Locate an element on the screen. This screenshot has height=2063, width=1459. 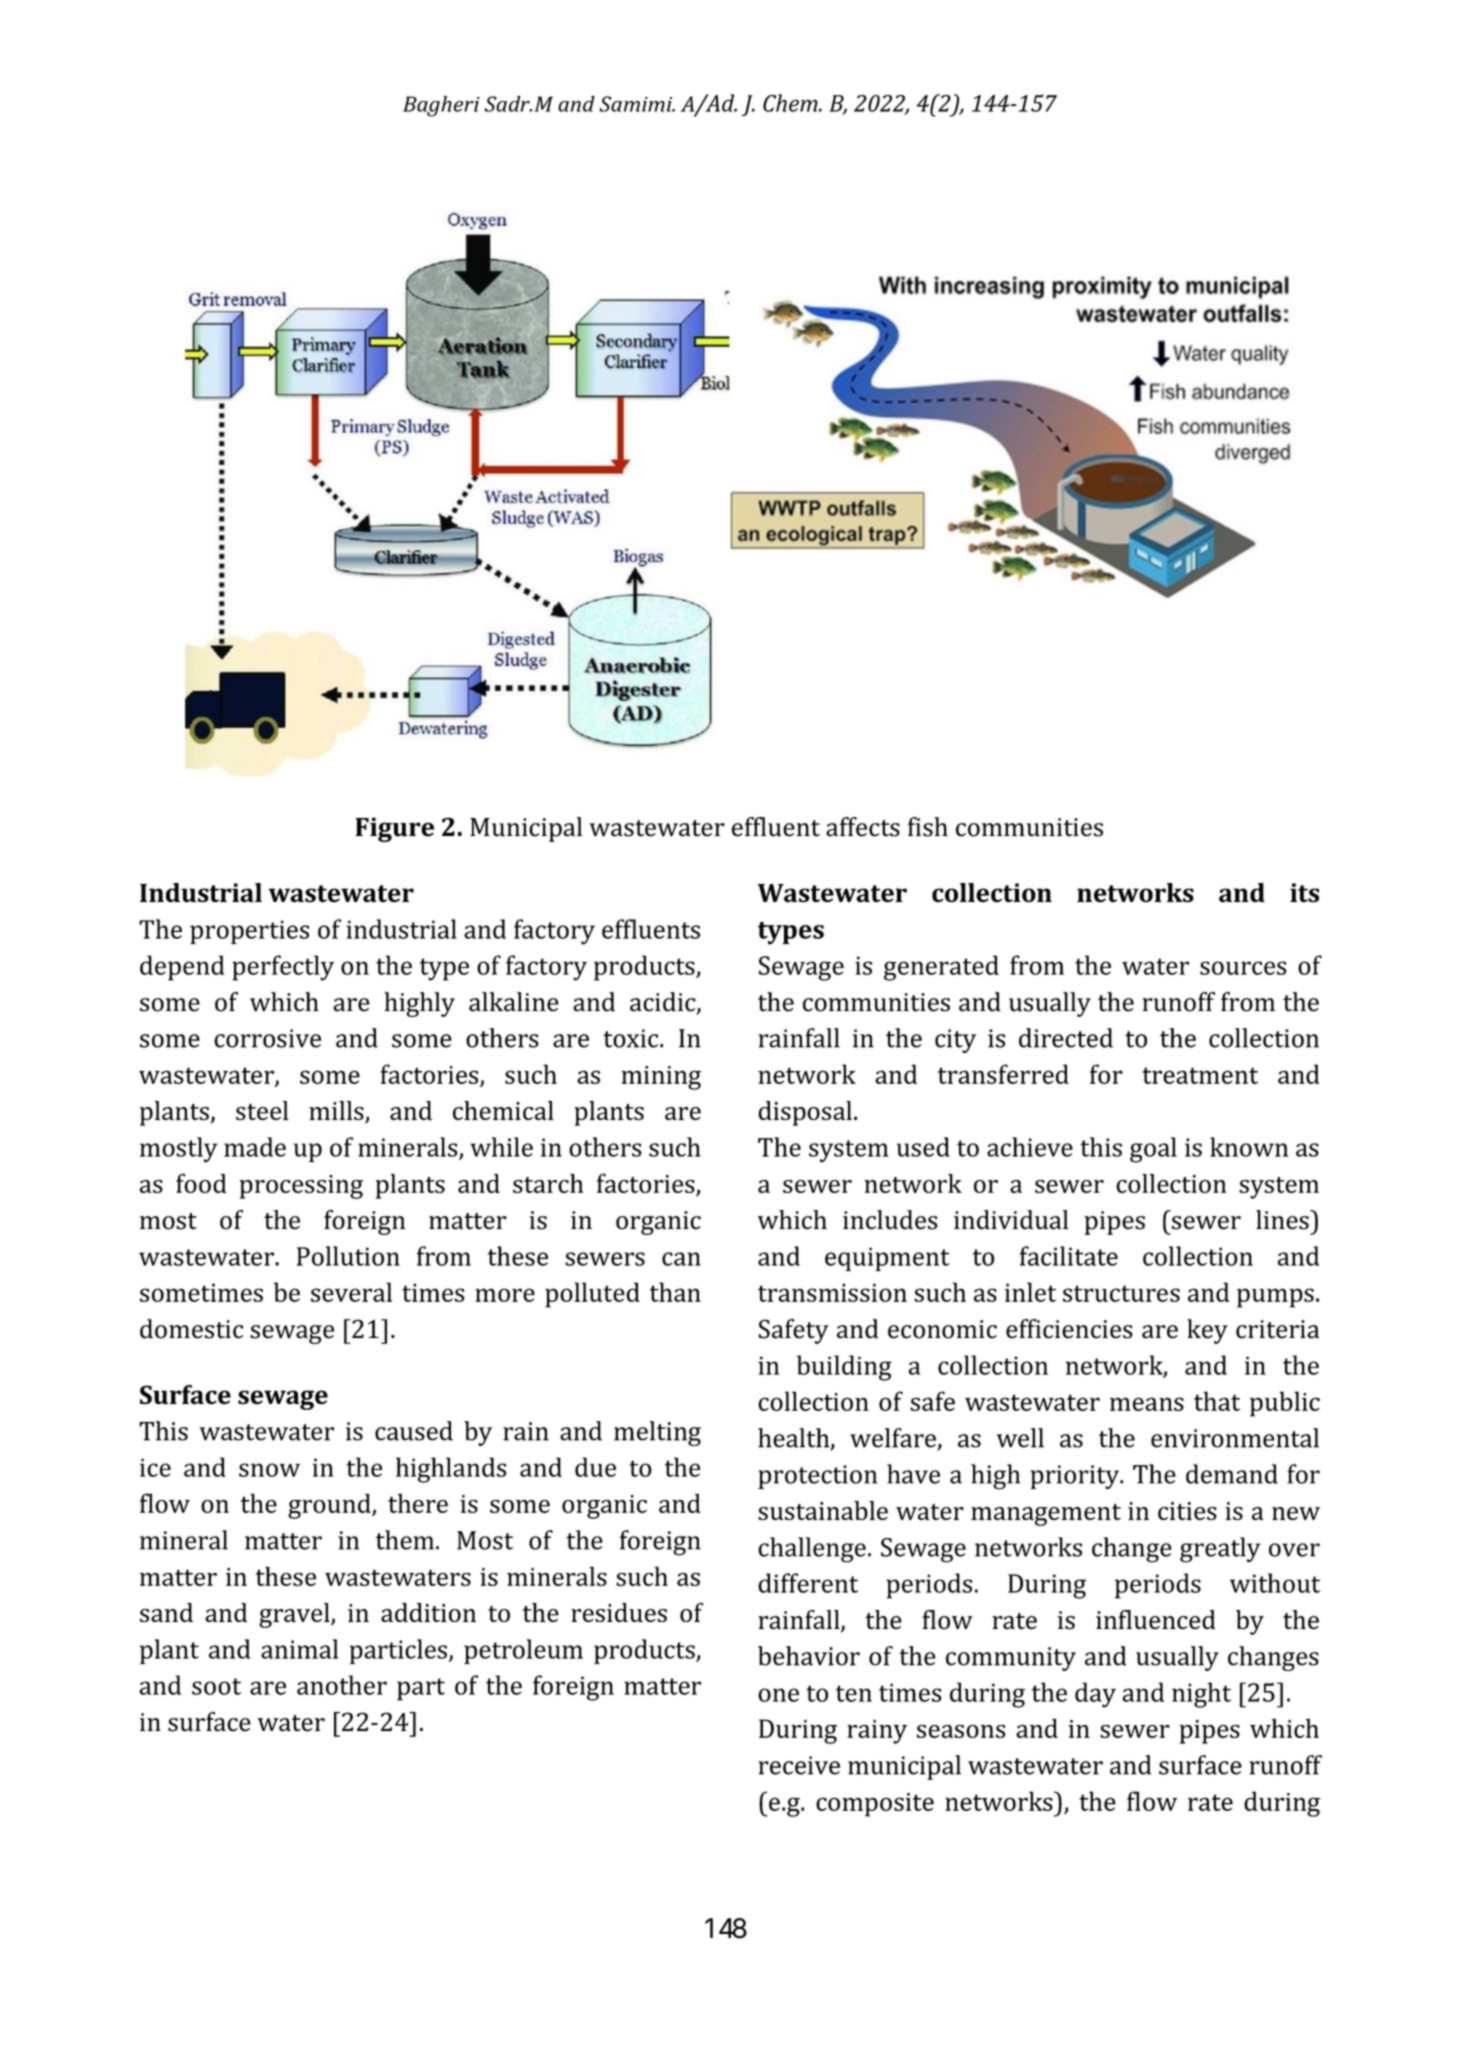
snow is located at coordinates (269, 1470).
